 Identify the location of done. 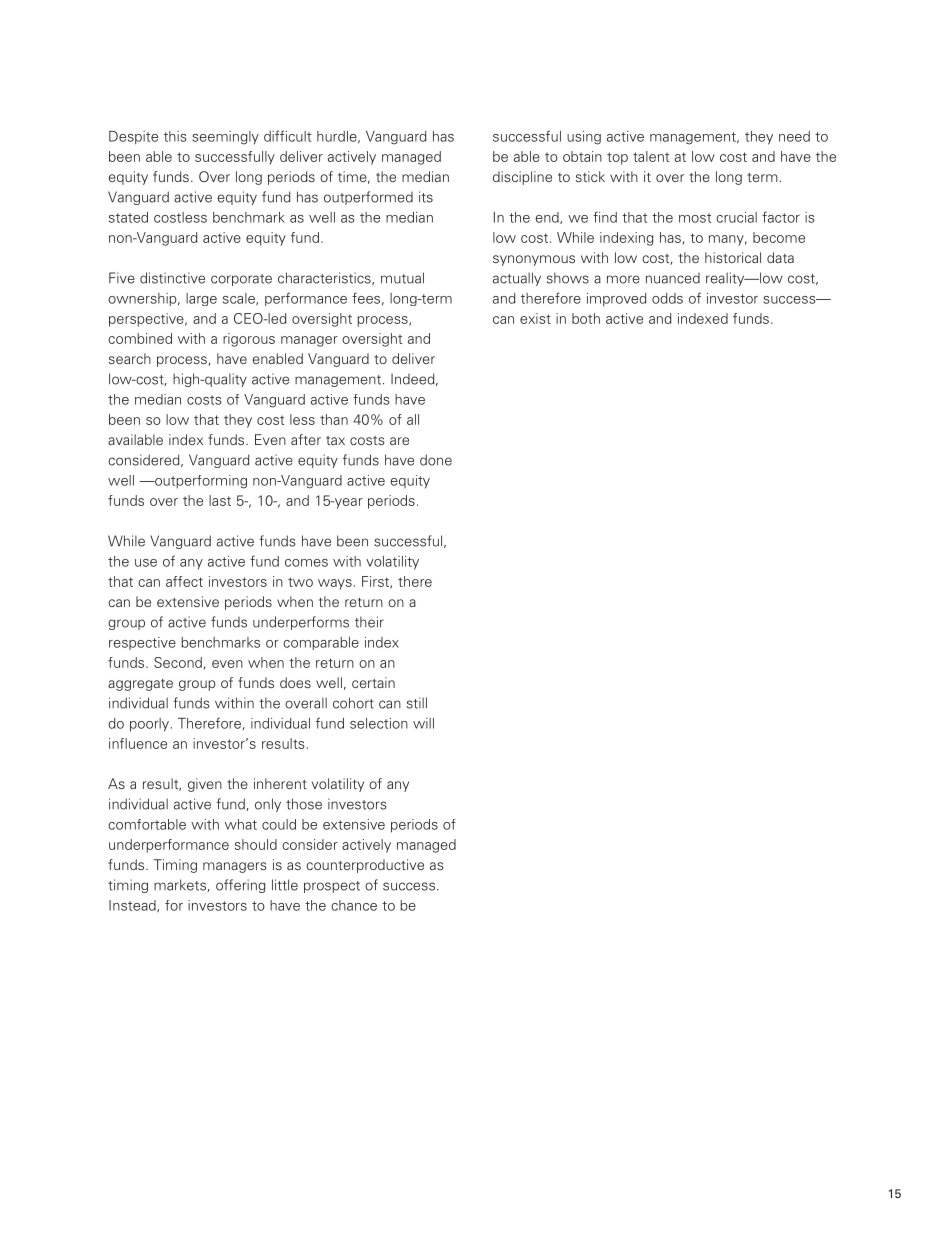
(436, 460).
